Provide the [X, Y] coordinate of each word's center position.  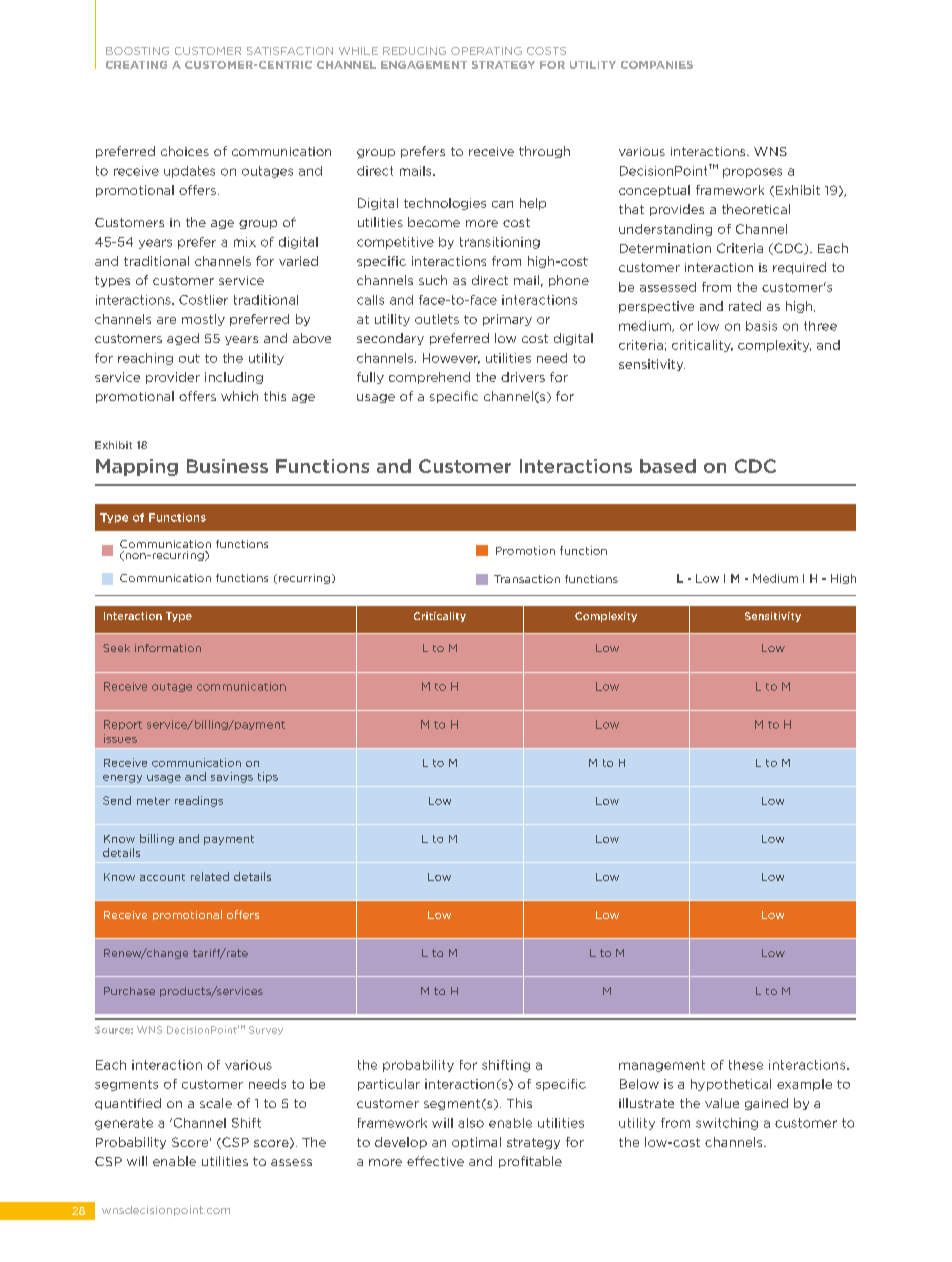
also [471, 1123]
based [668, 466]
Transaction [527, 579]
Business [227, 466]
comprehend [429, 378]
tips [268, 777]
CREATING [136, 65]
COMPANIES [657, 65]
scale [216, 1103]
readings [199, 801]
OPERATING [486, 51]
